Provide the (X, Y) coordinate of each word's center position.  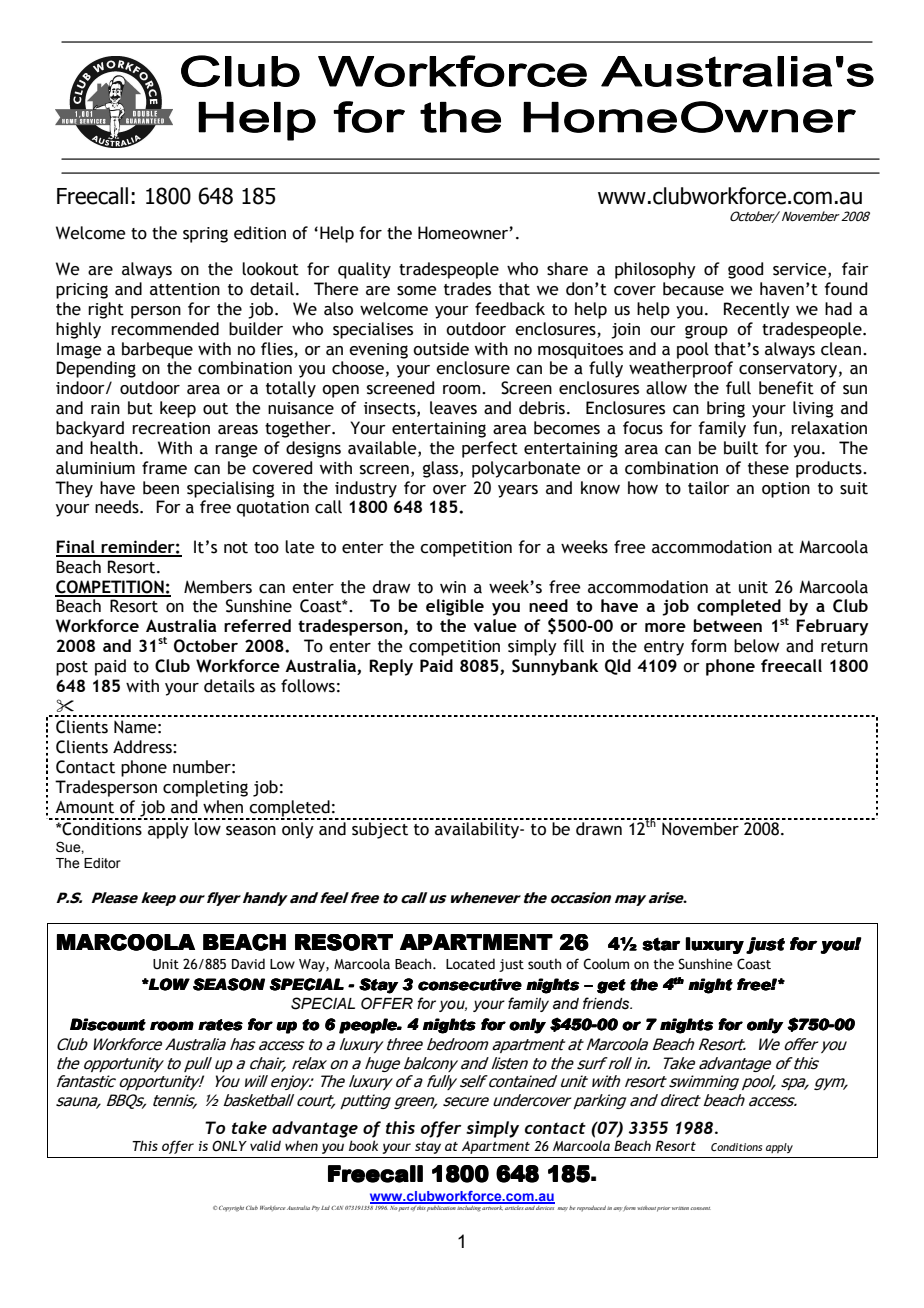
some (417, 291)
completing (205, 788)
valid (265, 1145)
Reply (391, 667)
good (745, 270)
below (756, 646)
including (469, 1207)
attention (185, 289)
